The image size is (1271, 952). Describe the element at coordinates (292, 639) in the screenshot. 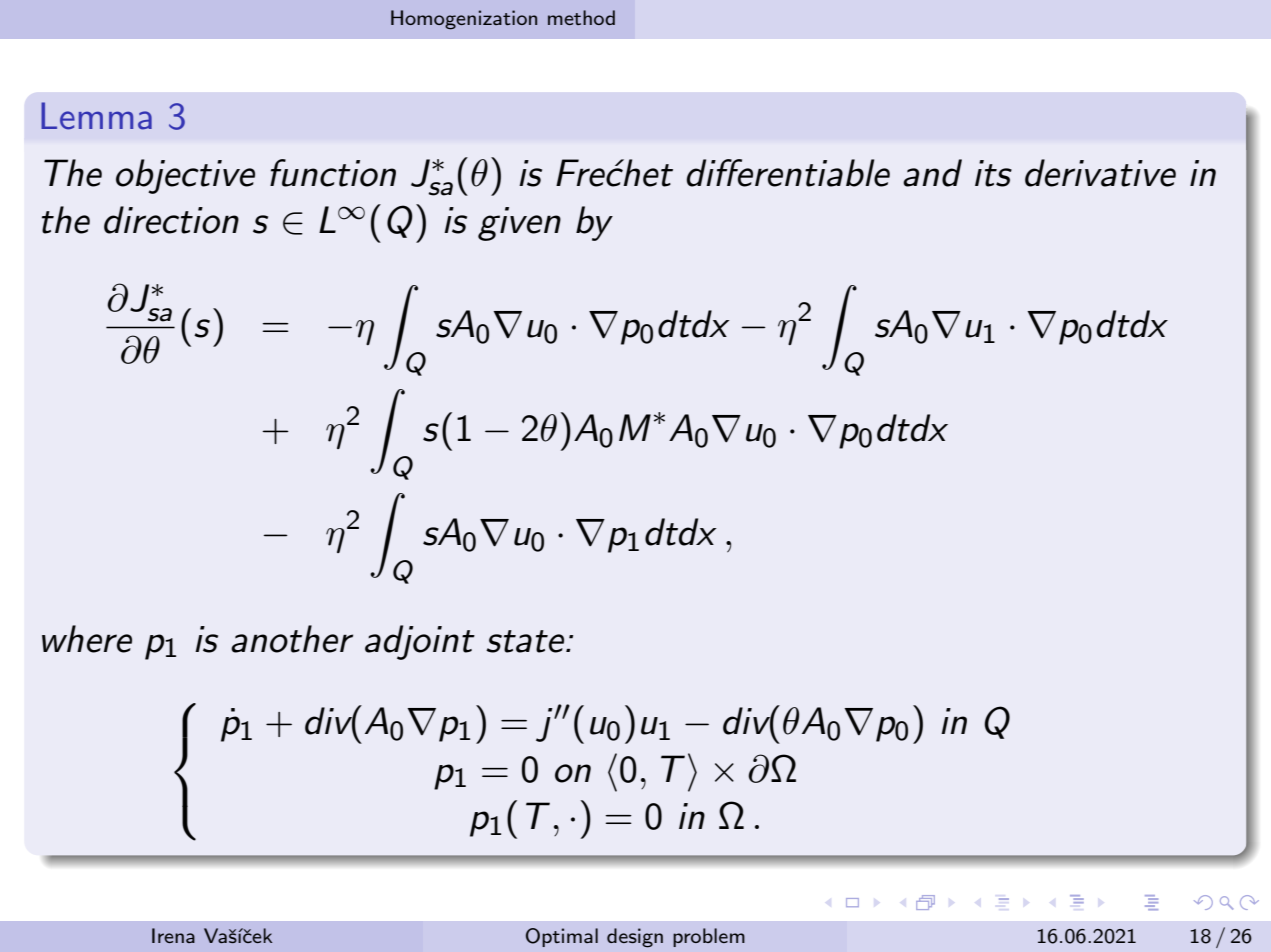

I see `another` at that location.
